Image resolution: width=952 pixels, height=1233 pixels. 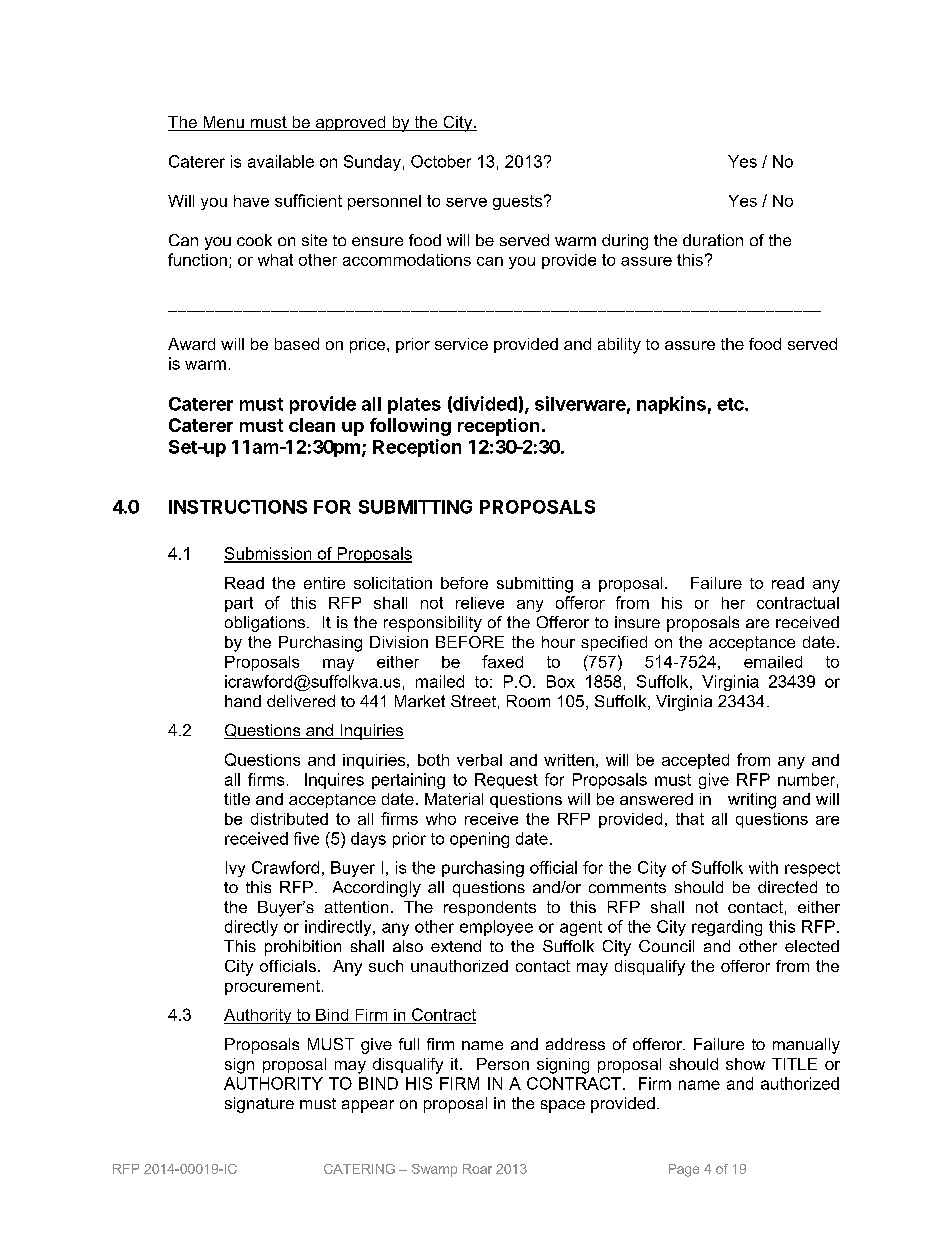 I want to click on obligations, so click(x=266, y=624).
